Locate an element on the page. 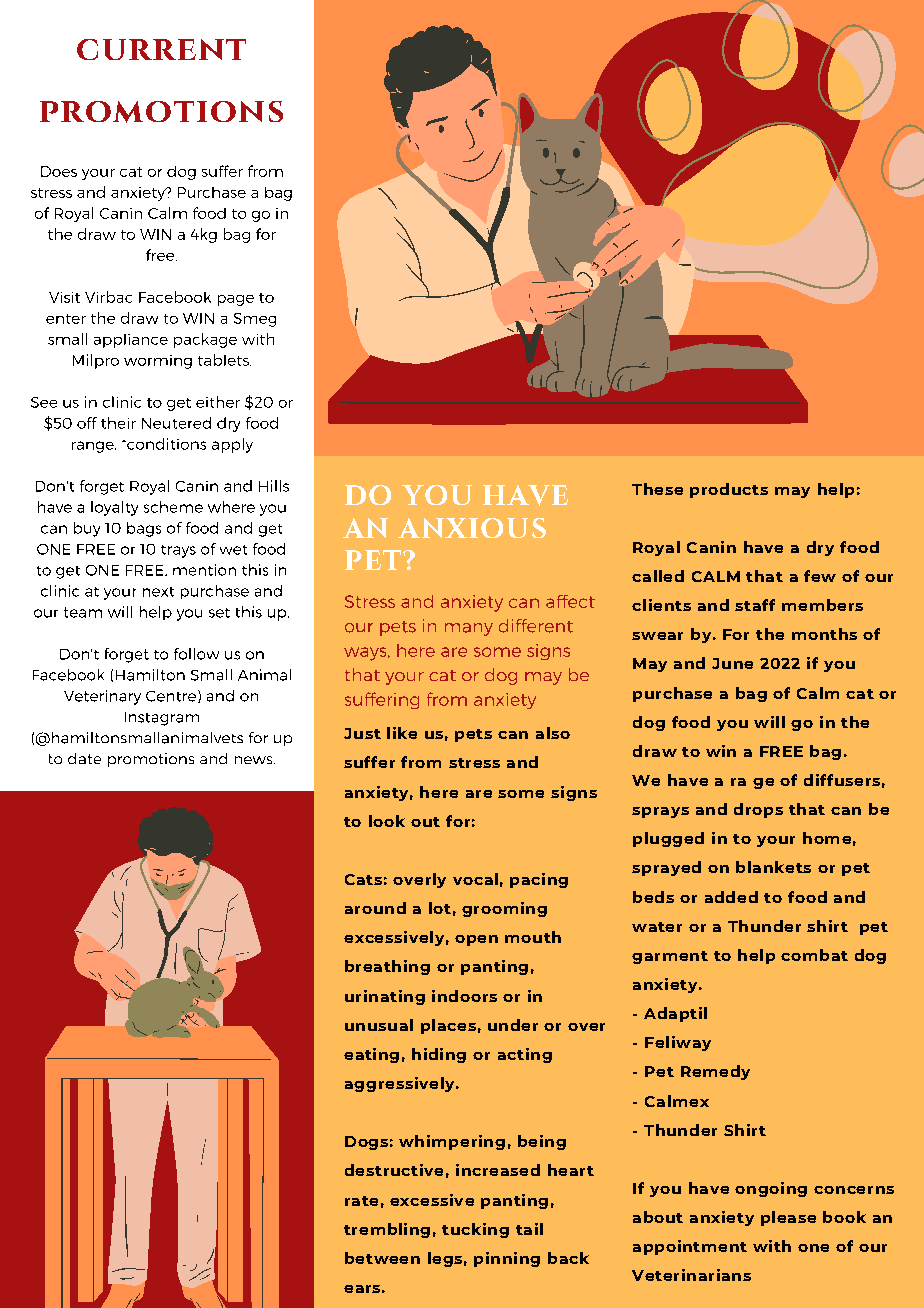 The image size is (924, 1308). combat is located at coordinates (814, 955).
